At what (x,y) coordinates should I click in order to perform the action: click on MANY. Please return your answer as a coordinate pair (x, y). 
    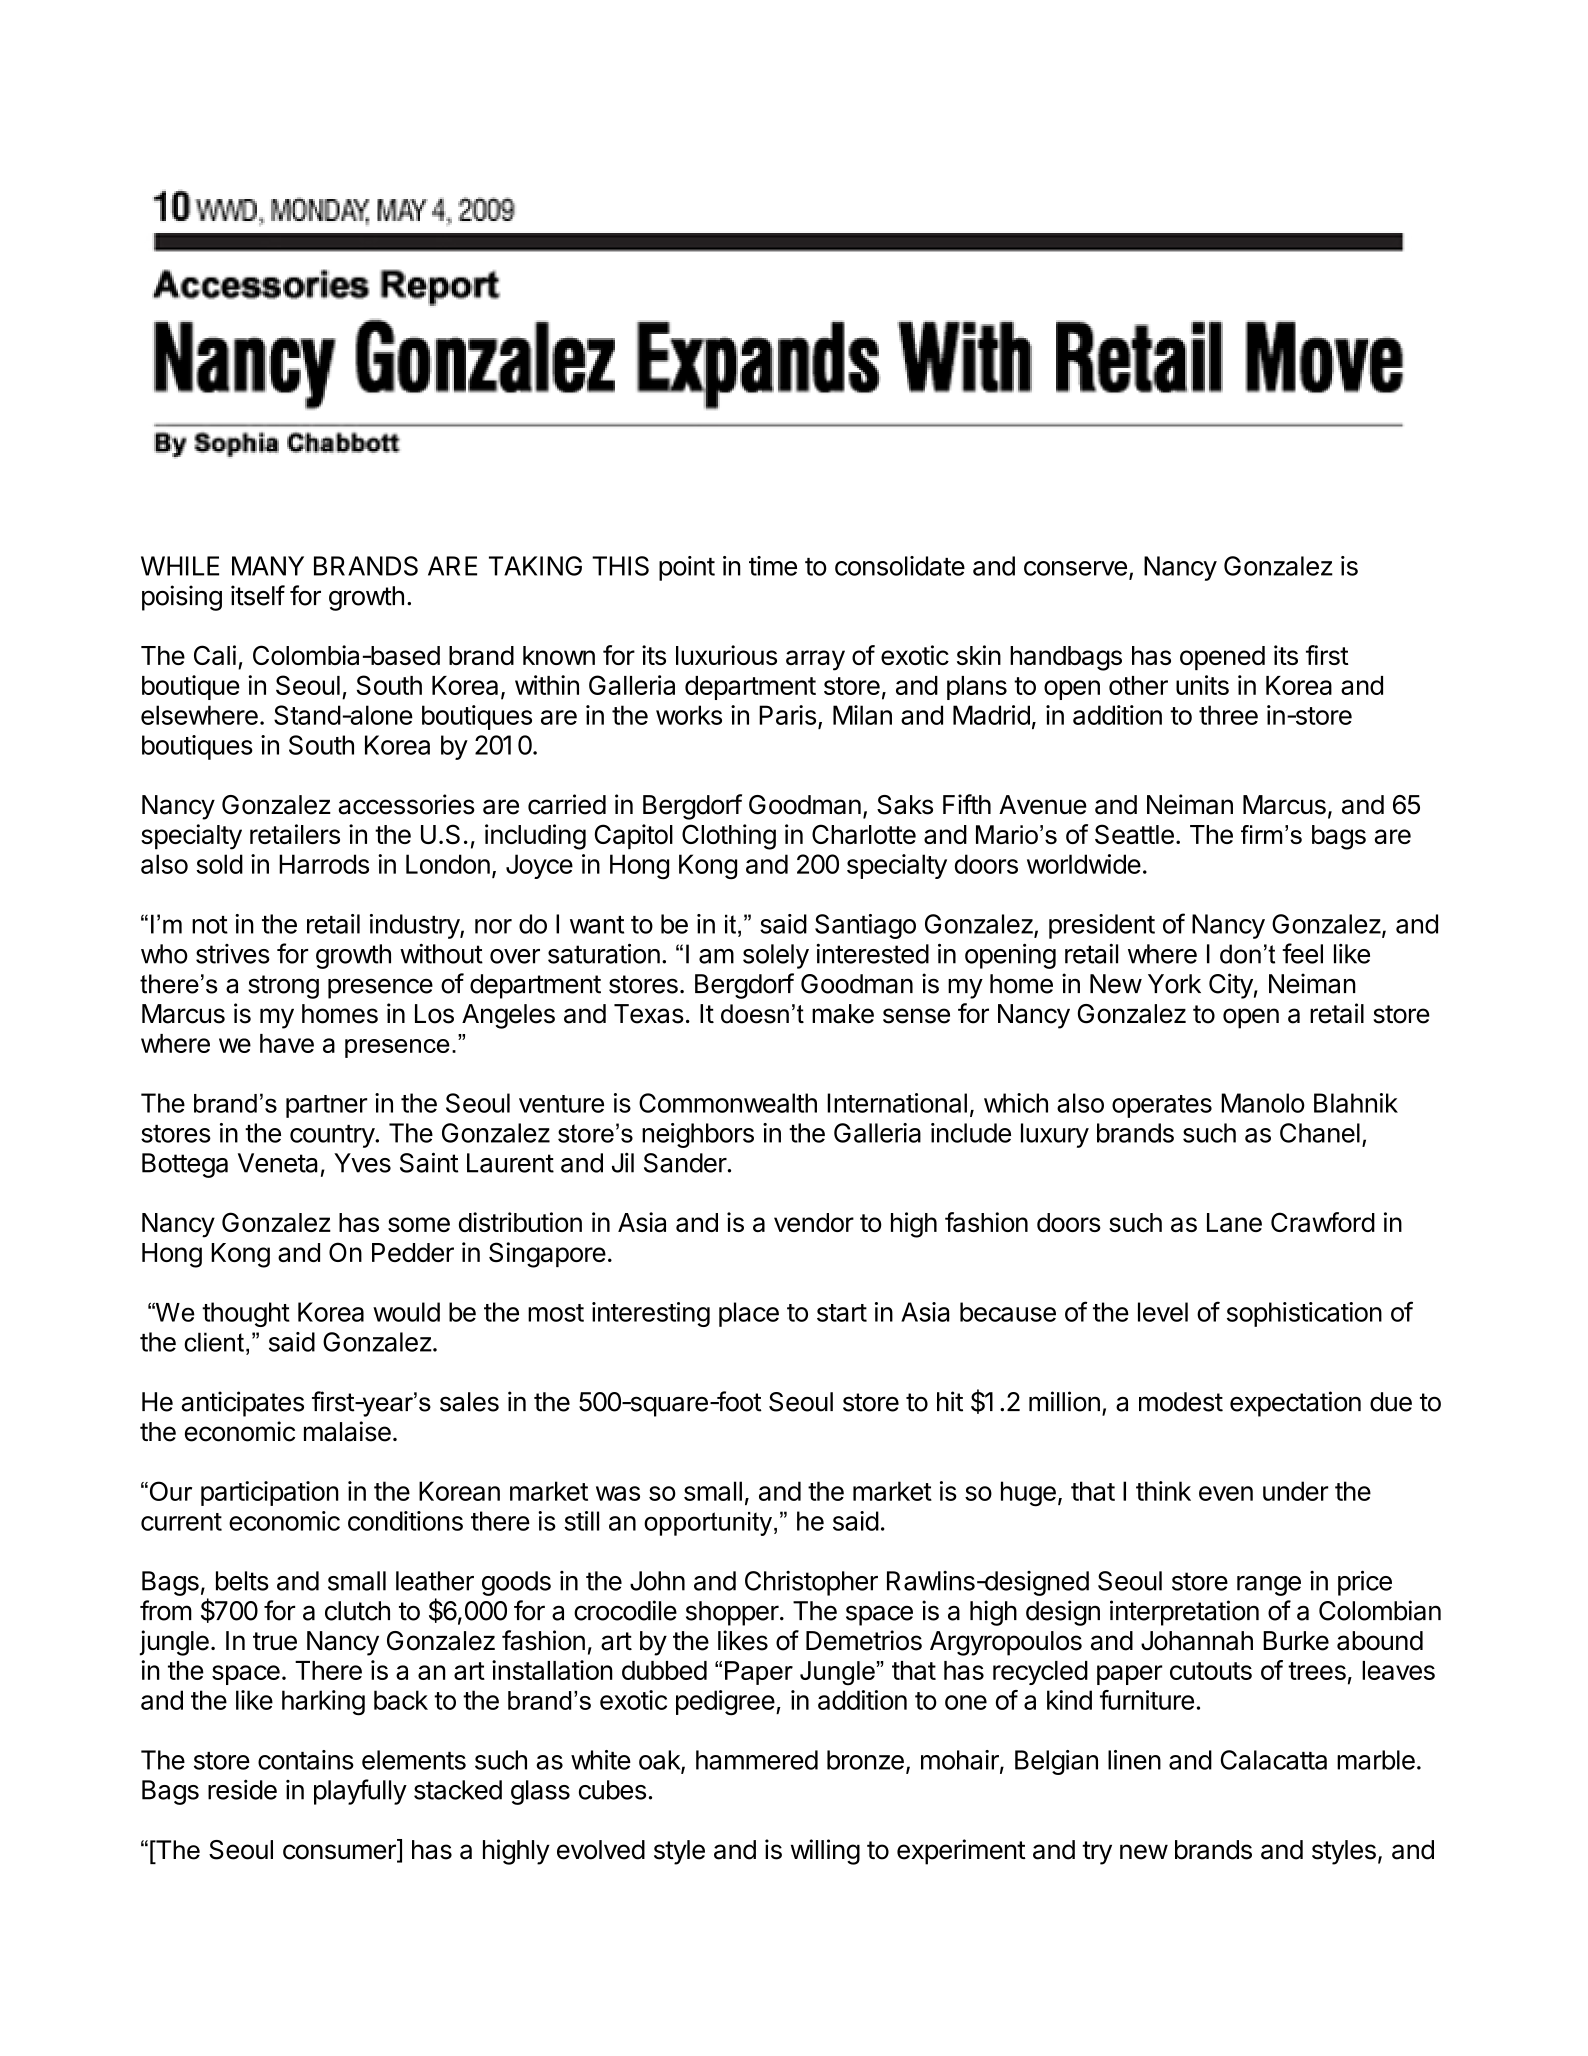
    Looking at the image, I should click on (268, 566).
